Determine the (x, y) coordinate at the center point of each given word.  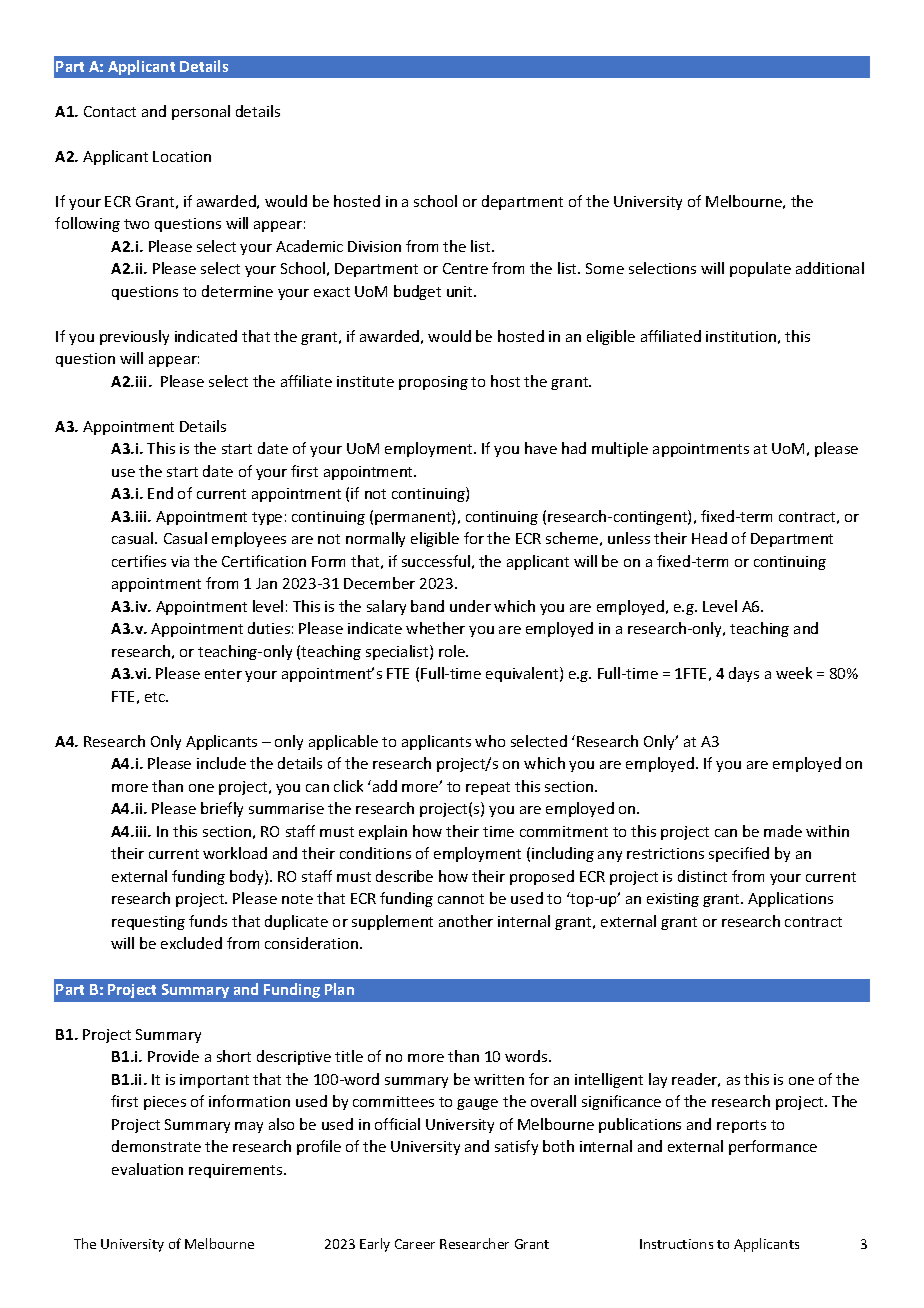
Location (182, 156)
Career (415, 1244)
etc (156, 697)
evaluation (147, 1169)
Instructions (676, 1244)
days (744, 674)
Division (374, 246)
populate (760, 269)
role (453, 651)
